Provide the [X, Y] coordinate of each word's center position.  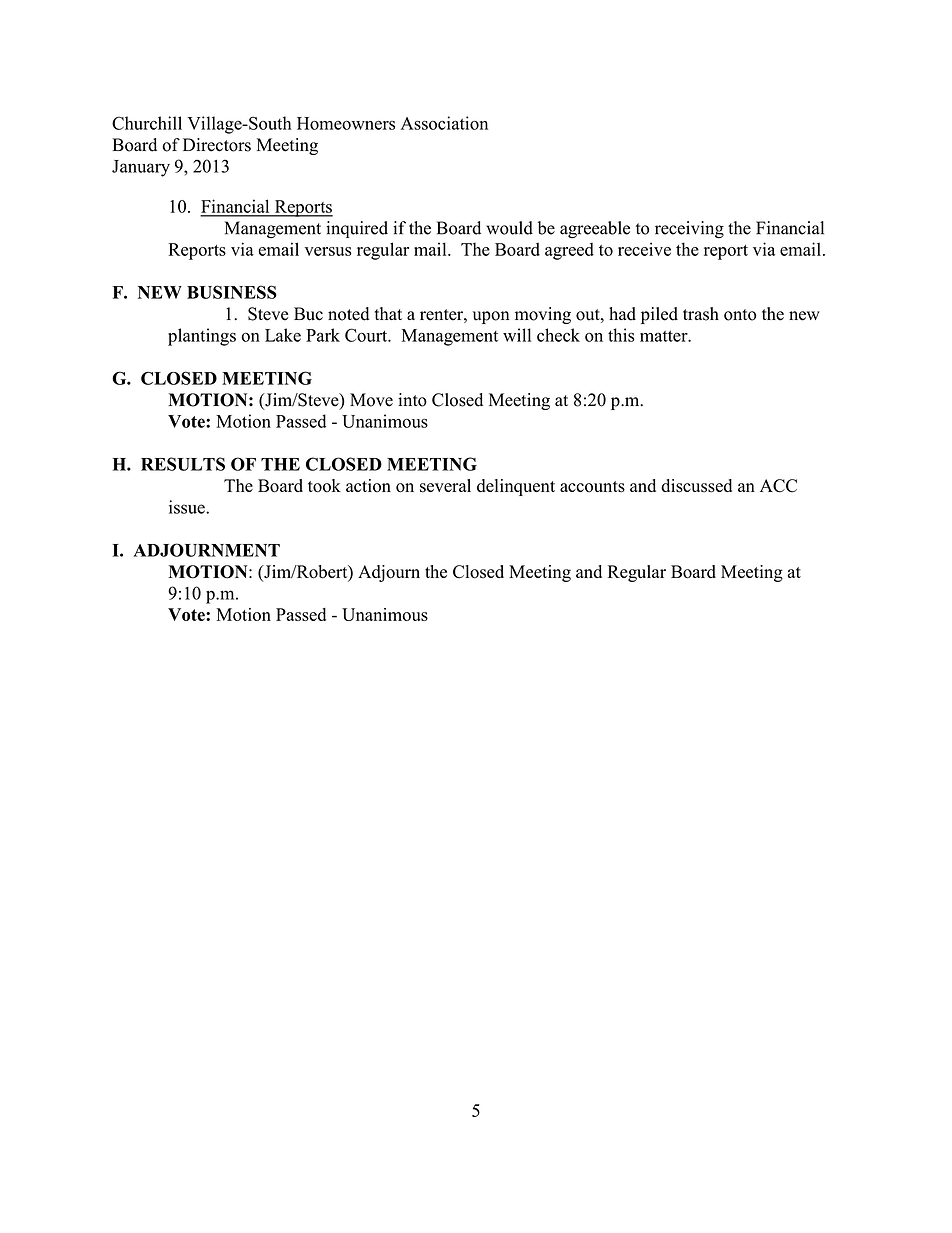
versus [328, 251]
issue [188, 507]
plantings [202, 337]
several [445, 486]
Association [444, 123]
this [621, 335]
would [509, 228]
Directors [217, 145]
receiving [689, 229]
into [412, 400]
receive [644, 249]
